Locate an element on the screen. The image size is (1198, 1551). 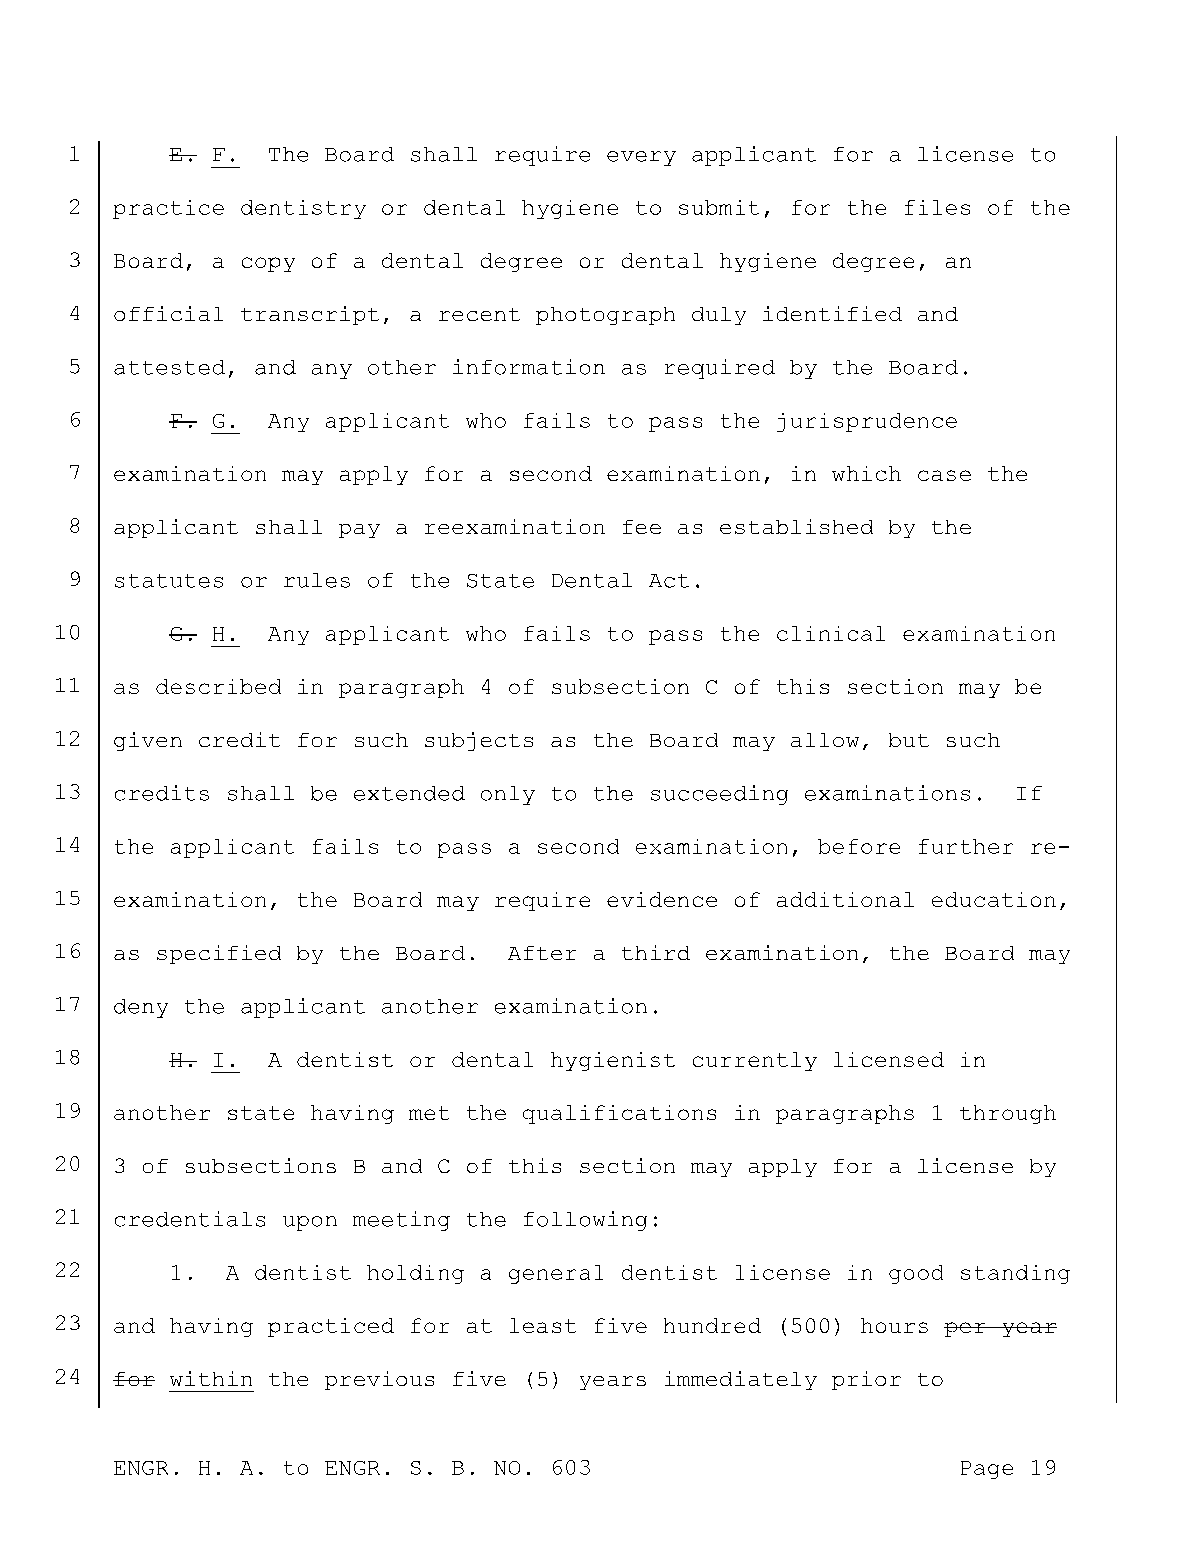
files is located at coordinates (937, 207).
